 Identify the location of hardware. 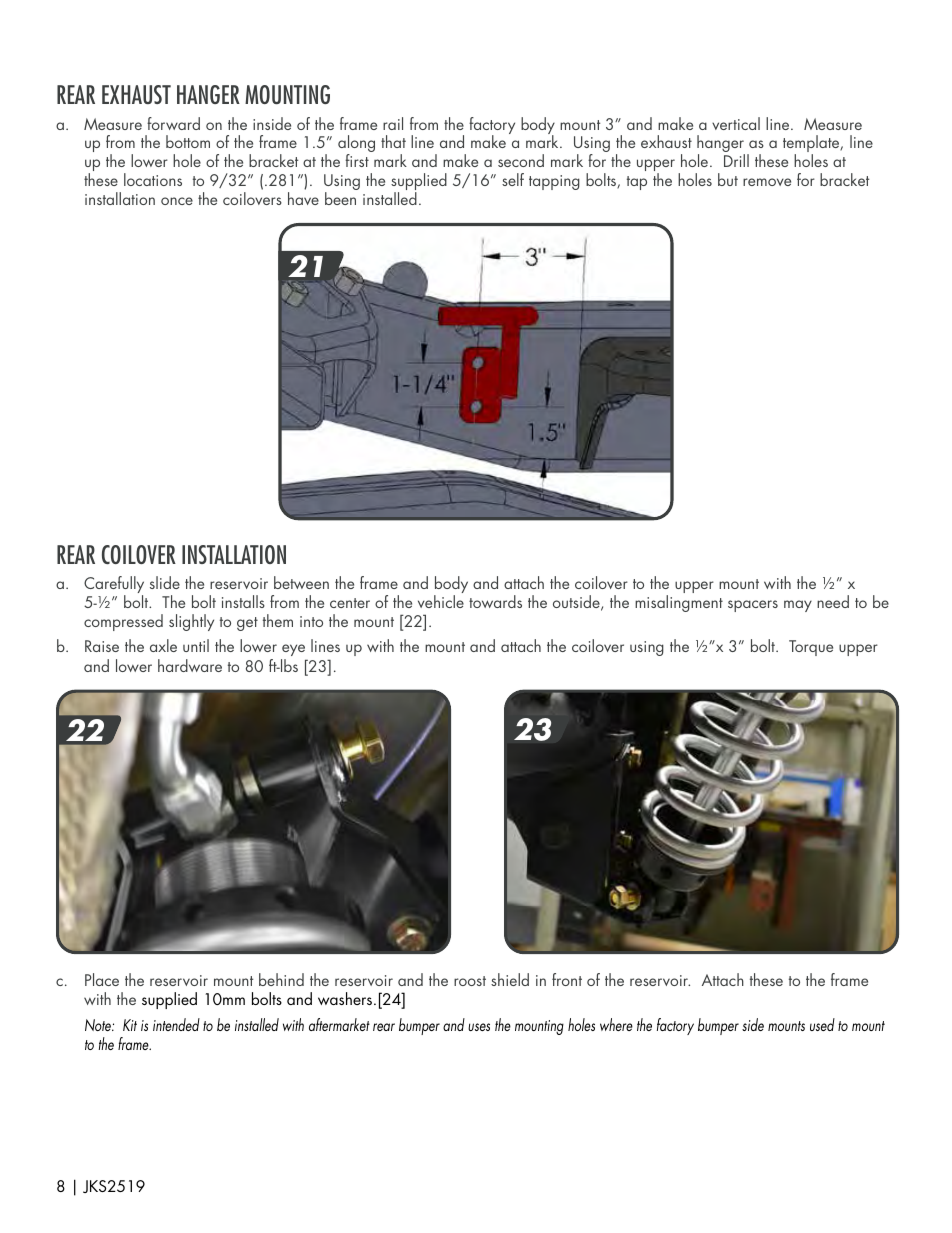
(190, 665).
